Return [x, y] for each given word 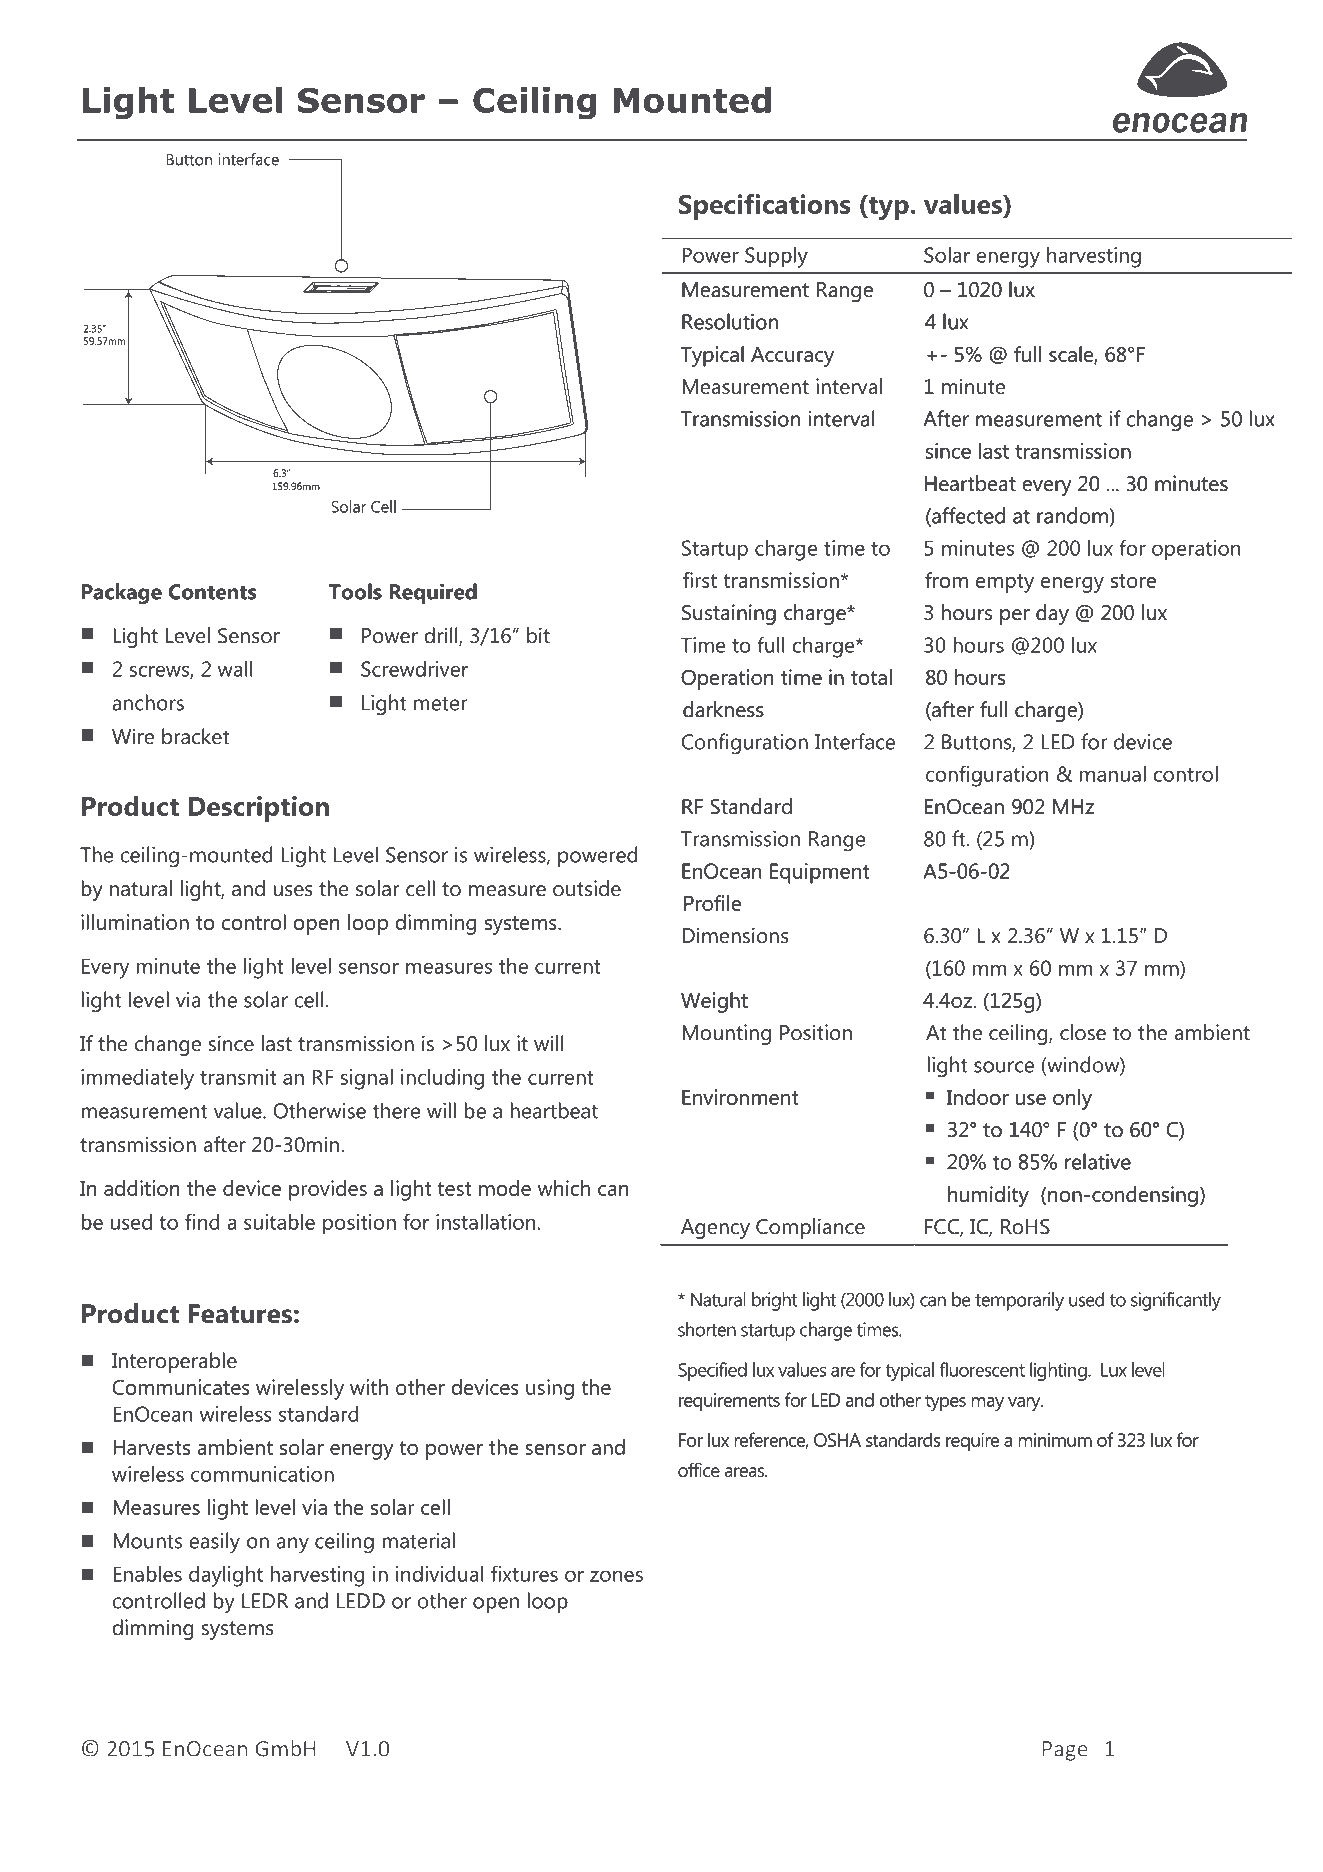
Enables [147, 1574]
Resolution [730, 321]
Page [1065, 1751]
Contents [212, 592]
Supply [776, 257]
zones [616, 1576]
